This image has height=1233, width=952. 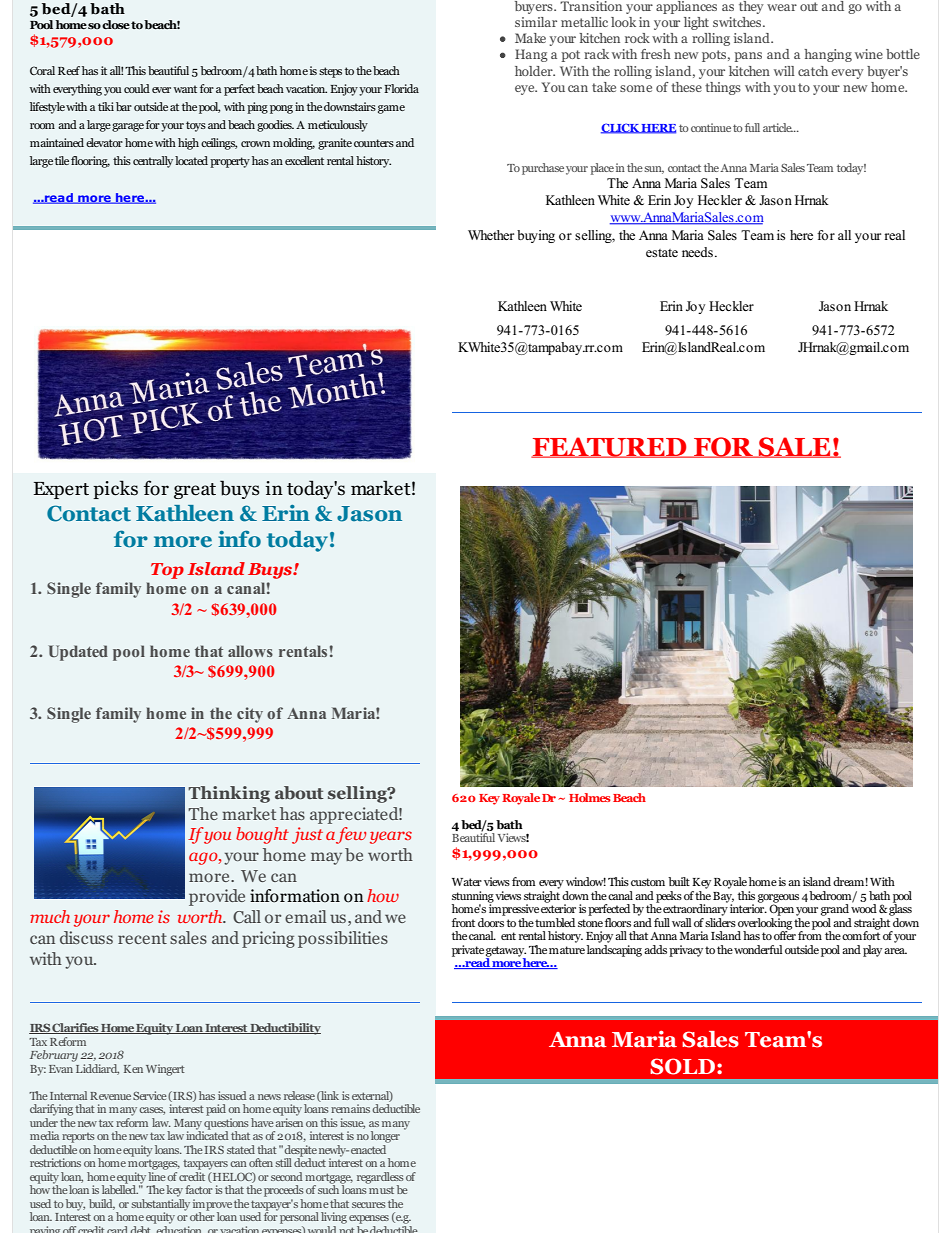 I want to click on Top, so click(x=167, y=571).
